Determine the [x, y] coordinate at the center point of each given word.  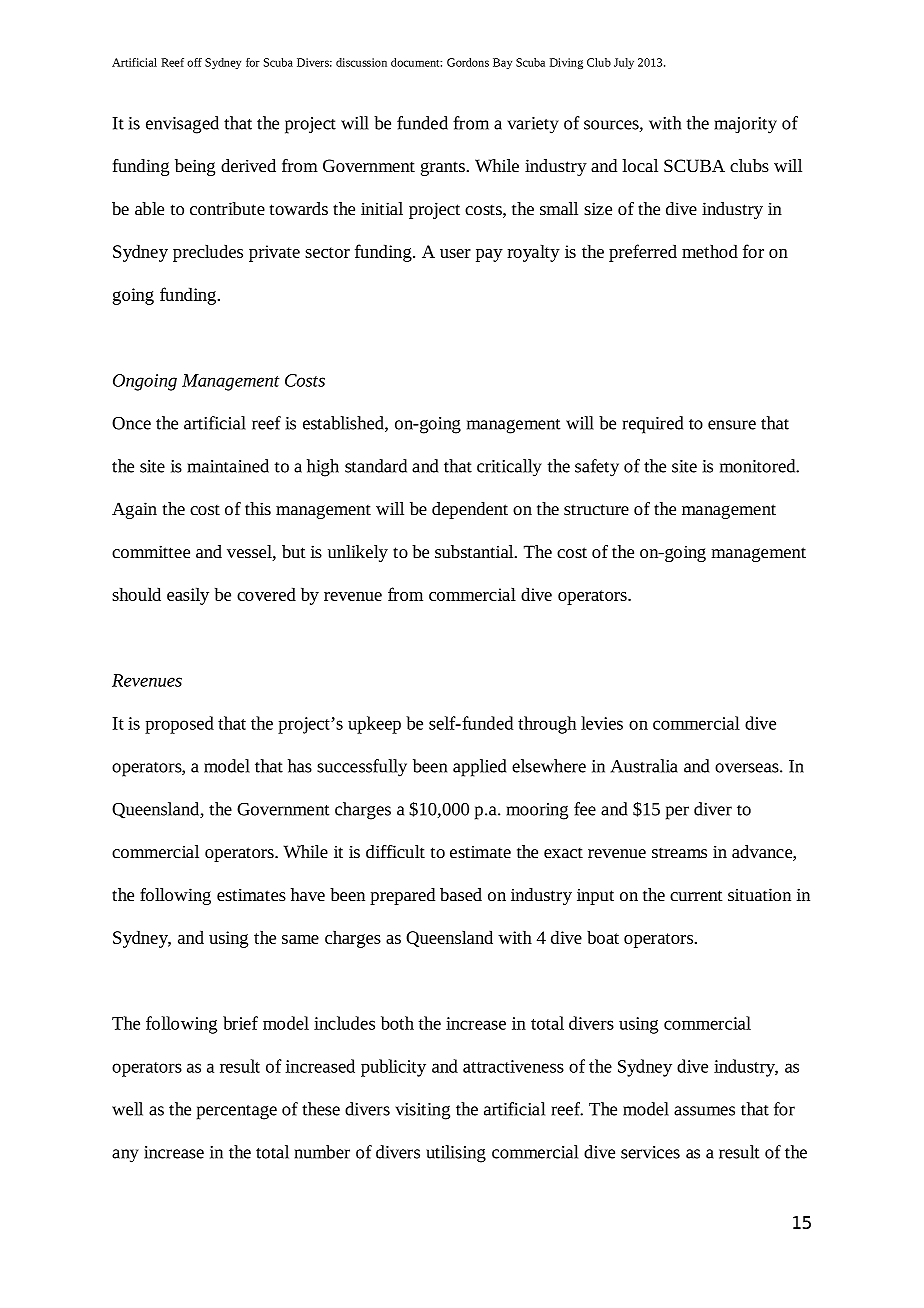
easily [188, 596]
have [308, 894]
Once [131, 423]
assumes [704, 1111]
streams [679, 852]
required [653, 425]
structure [596, 509]
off [194, 62]
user [455, 253]
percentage [237, 1112]
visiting [422, 1111]
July [624, 63]
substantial [475, 551]
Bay [502, 63]
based [461, 894]
